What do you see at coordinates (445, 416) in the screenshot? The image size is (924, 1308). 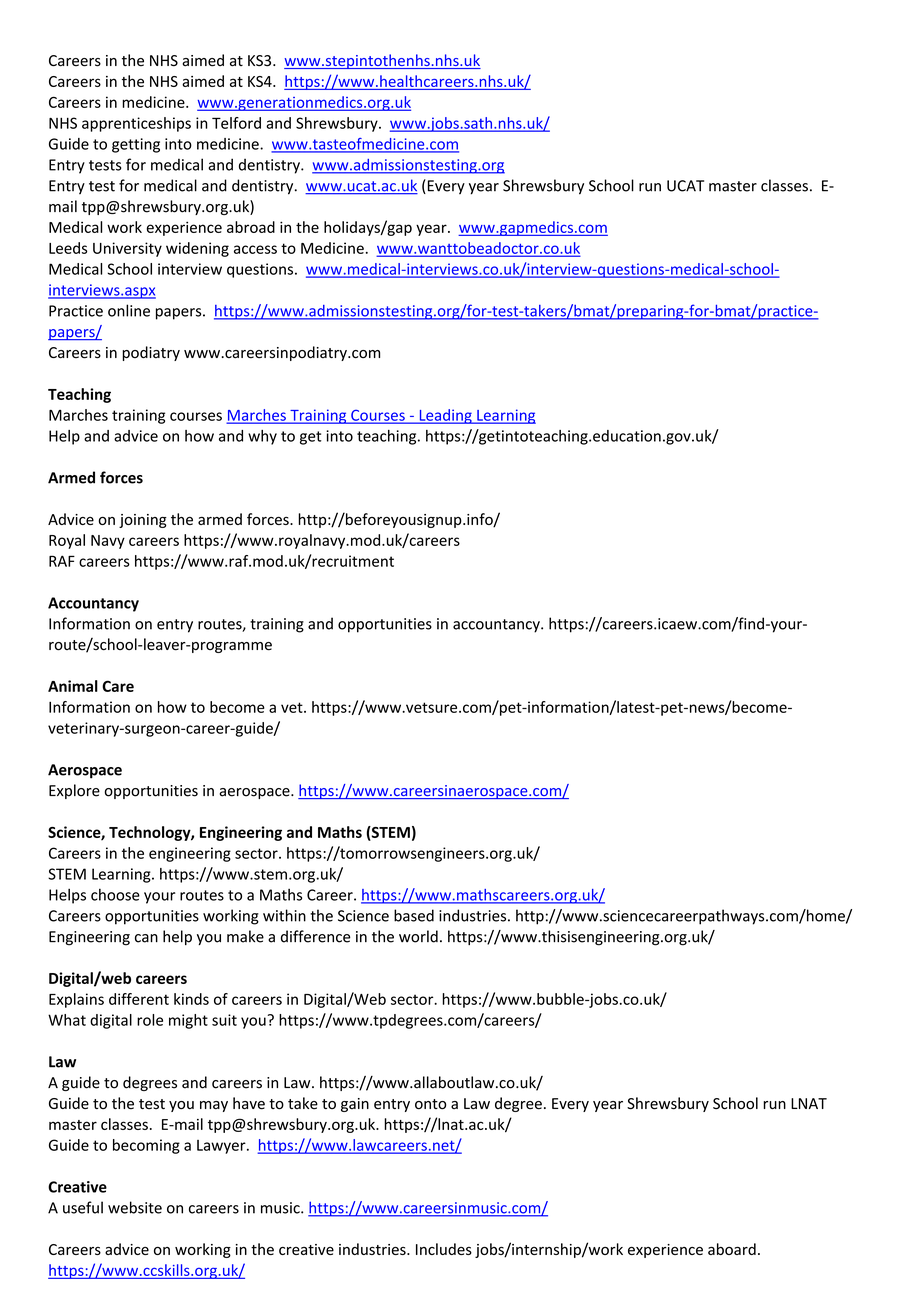 I see `Leading` at bounding box center [445, 416].
